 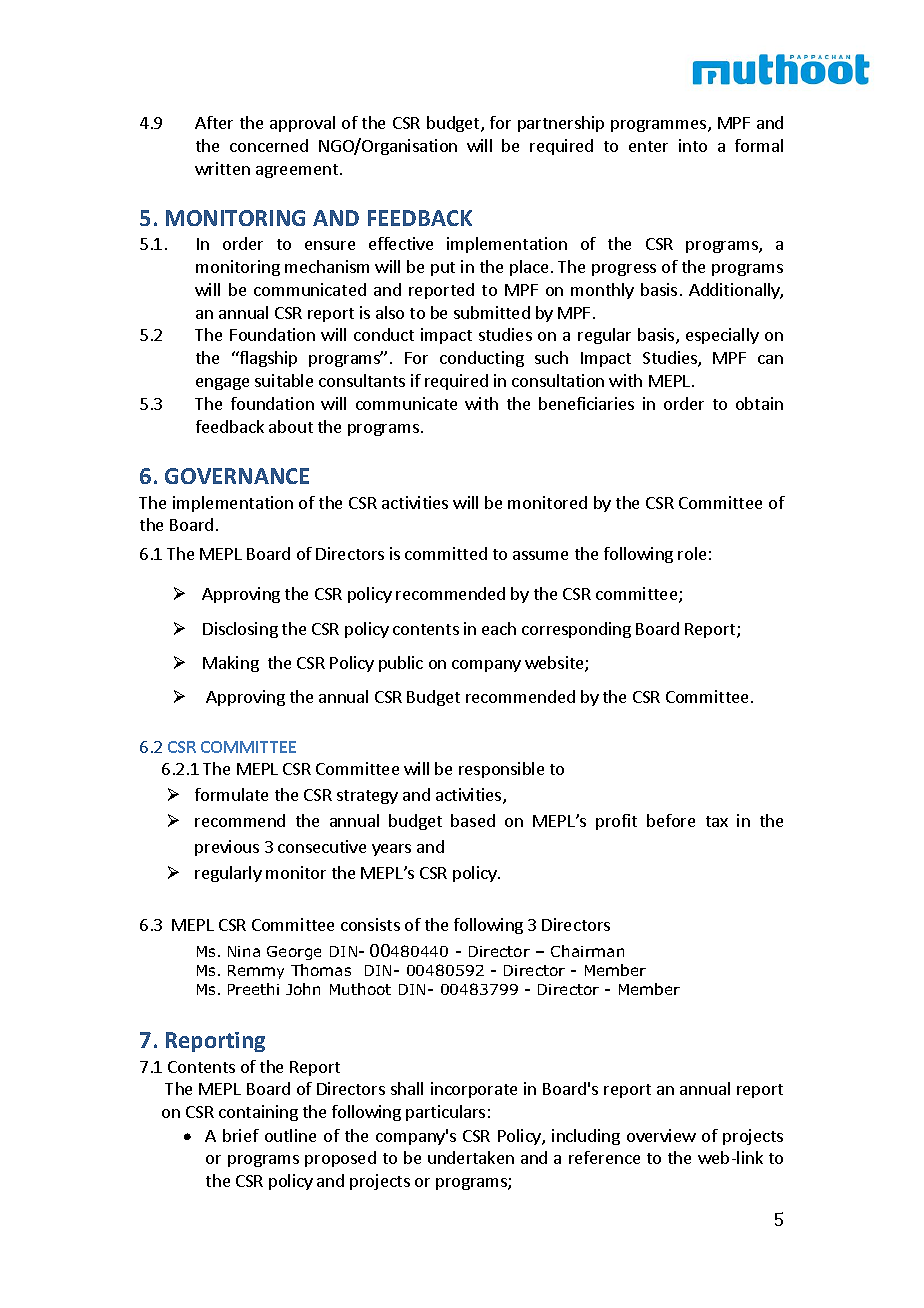 I want to click on each, so click(x=499, y=628).
